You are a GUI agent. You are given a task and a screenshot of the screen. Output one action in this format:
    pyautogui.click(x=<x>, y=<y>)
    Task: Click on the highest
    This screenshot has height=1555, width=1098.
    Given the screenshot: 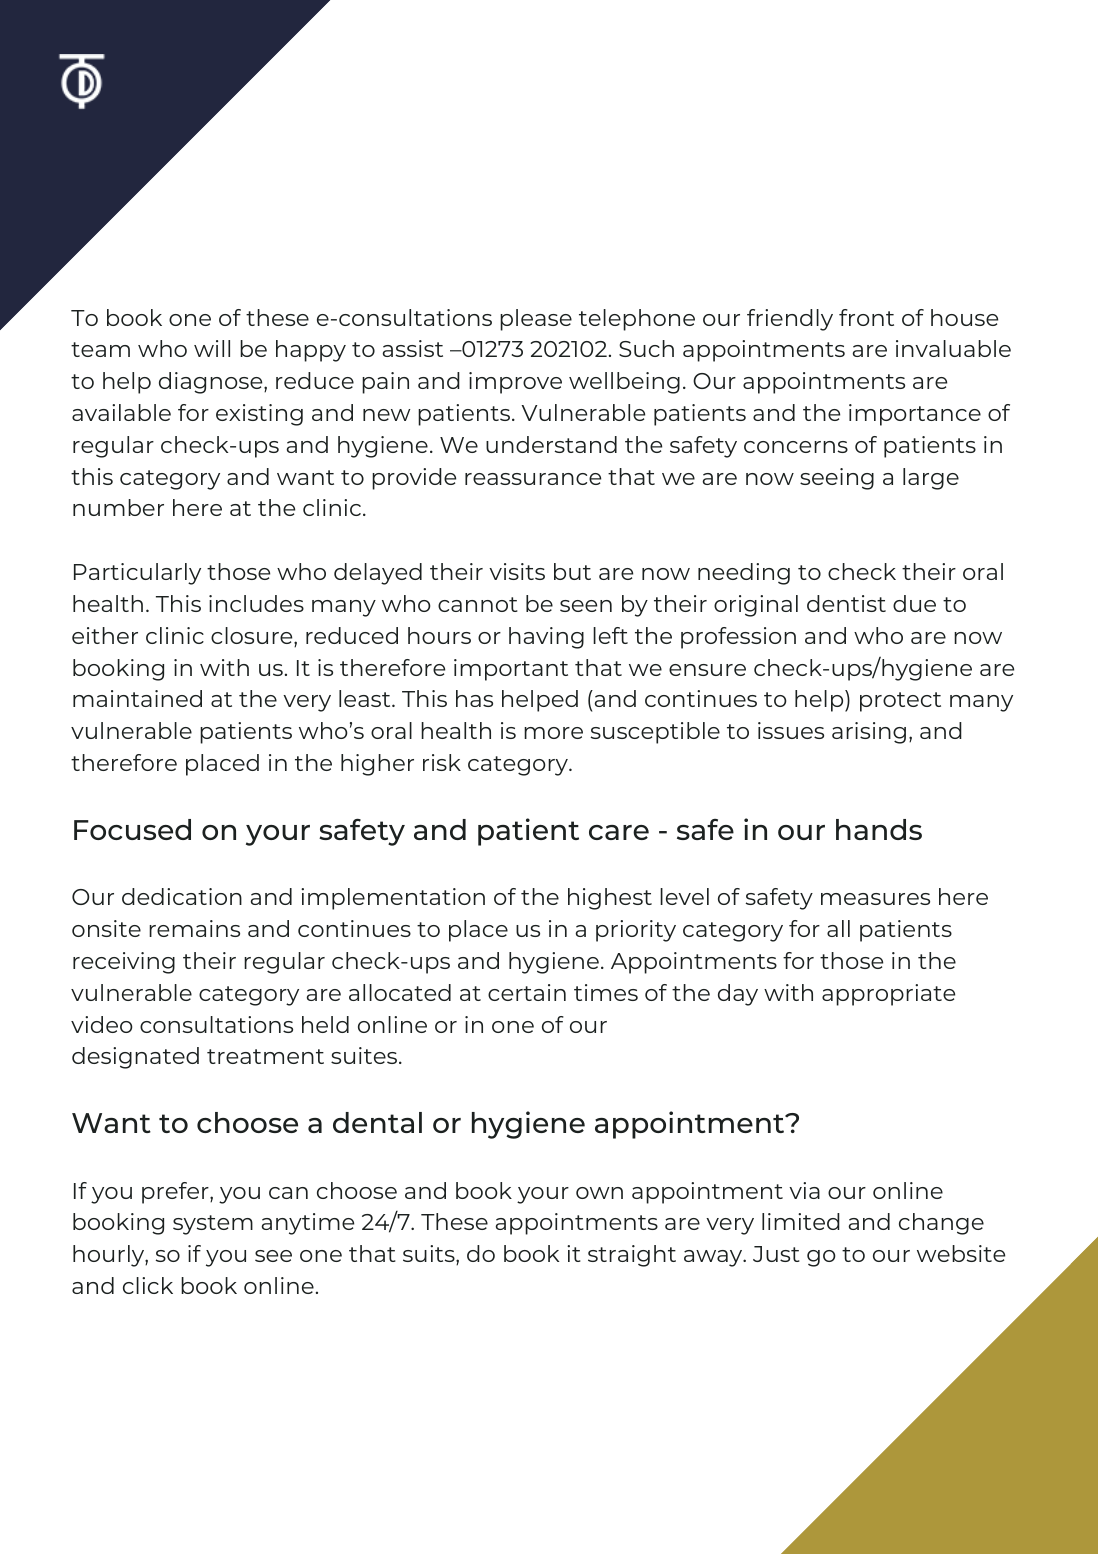 What is the action you would take?
    pyautogui.click(x=610, y=899)
